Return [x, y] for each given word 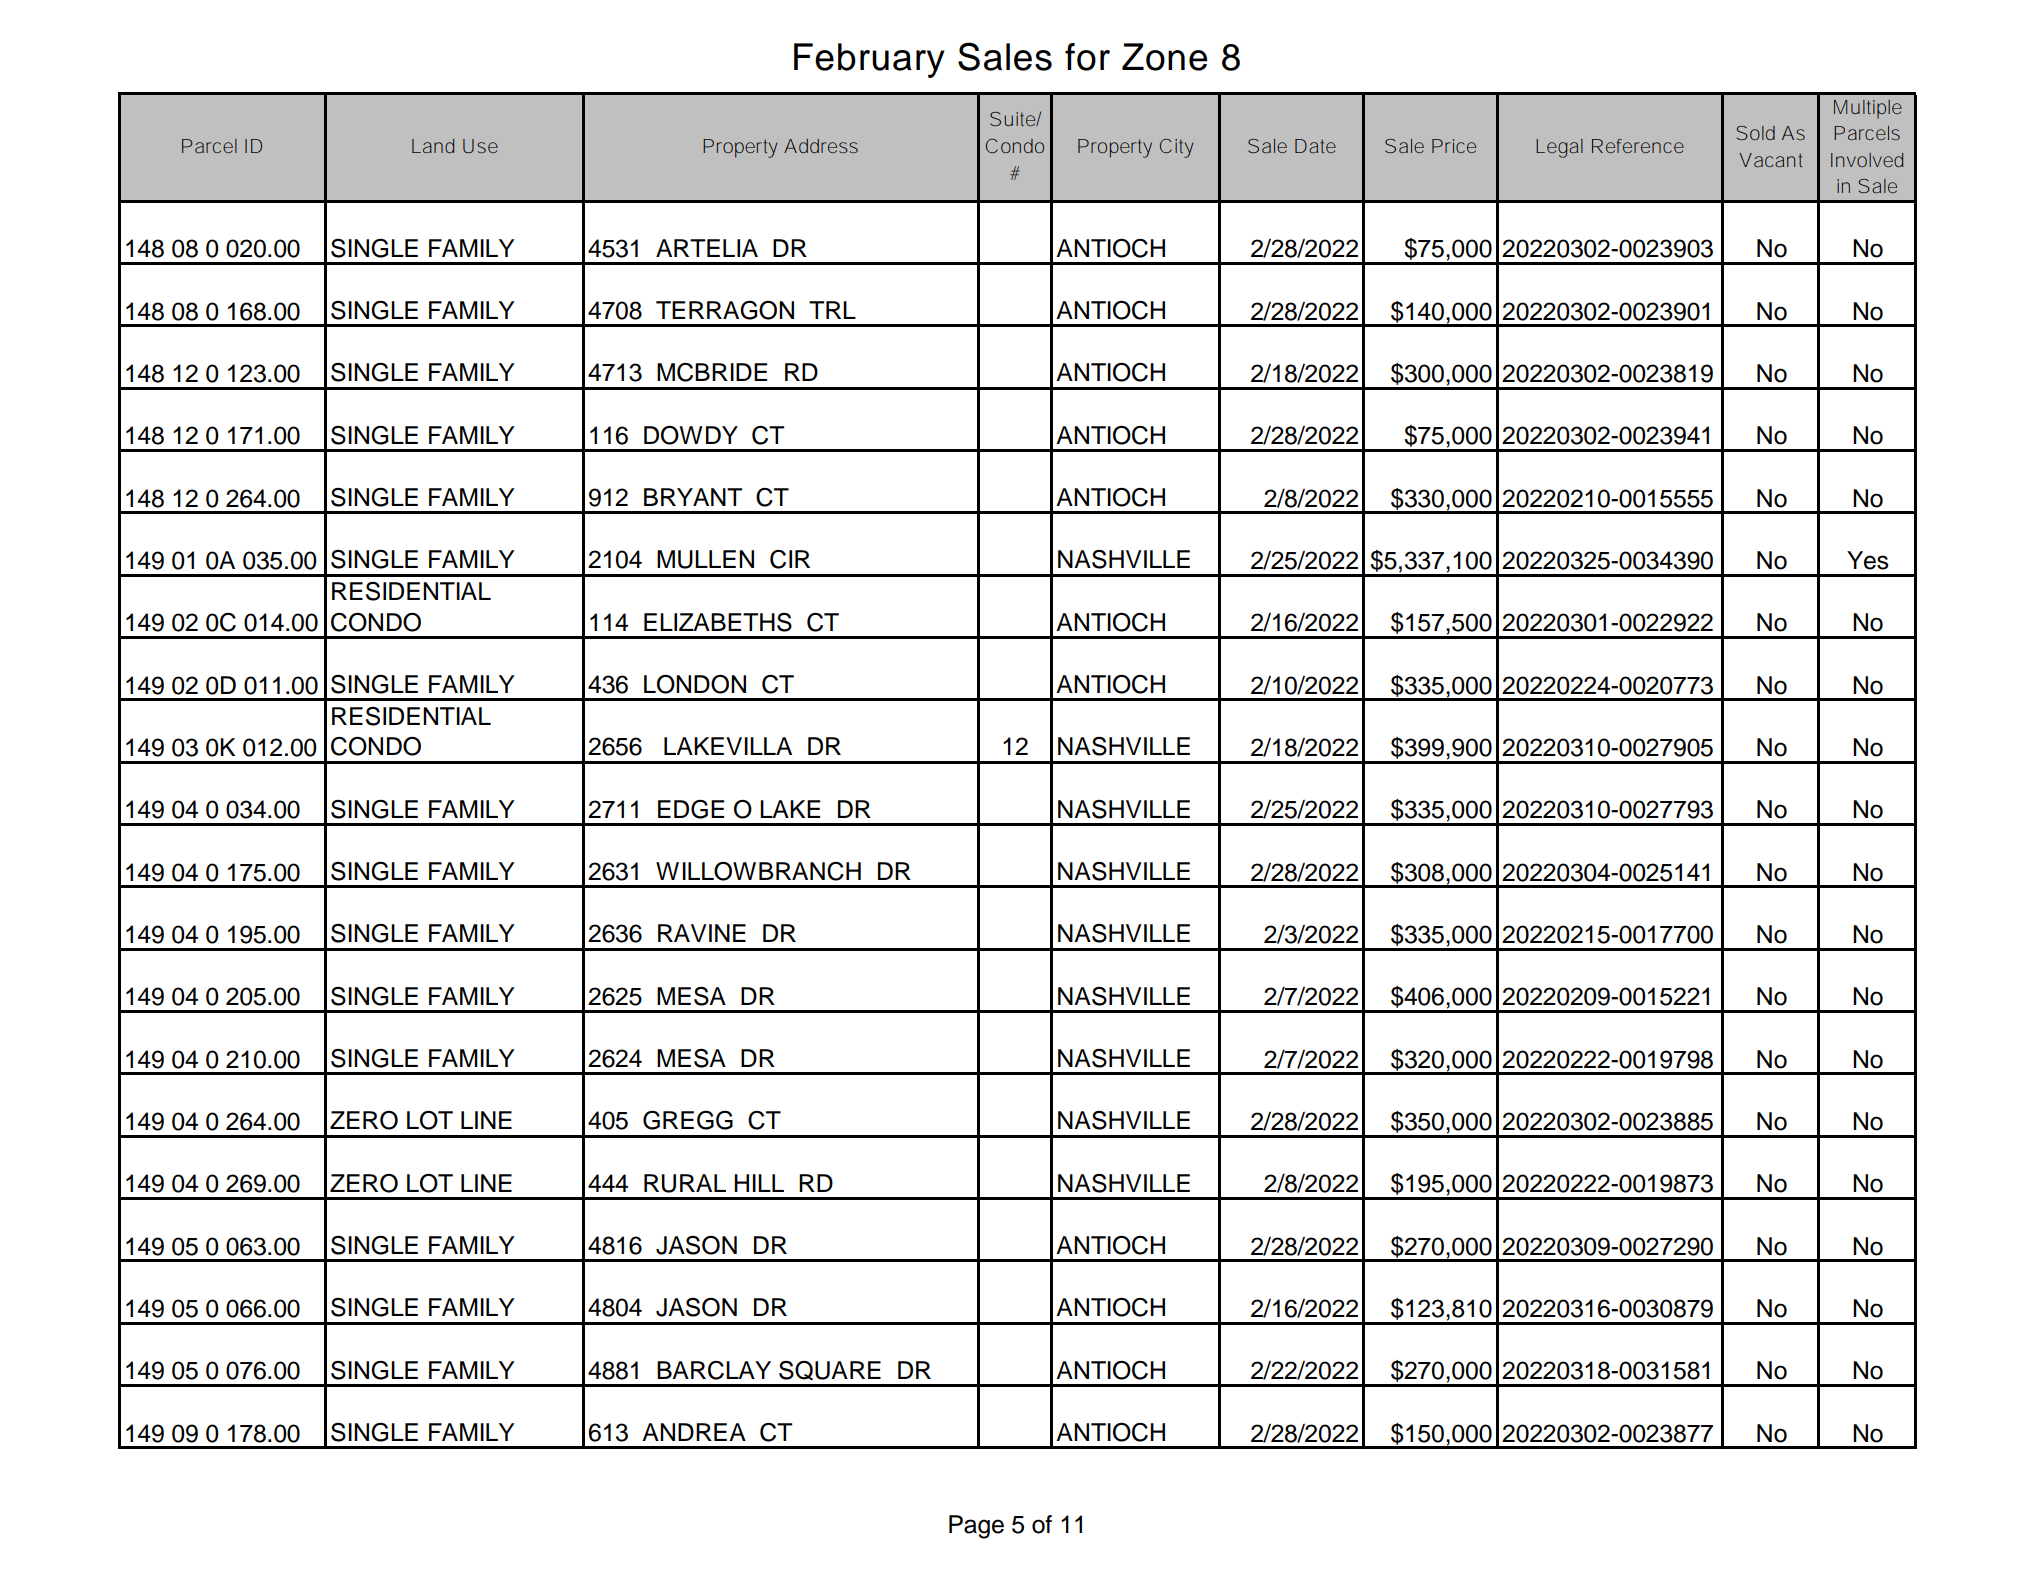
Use [480, 146]
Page [976, 1527]
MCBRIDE [712, 372]
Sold [1756, 133]
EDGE [691, 809]
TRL [832, 310]
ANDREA [694, 1432]
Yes [1868, 560]
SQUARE [830, 1370]
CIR [790, 559]
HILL [759, 1183]
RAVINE [702, 933]
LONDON [695, 684]
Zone [1165, 57]
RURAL [685, 1183]
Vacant [1770, 160]
